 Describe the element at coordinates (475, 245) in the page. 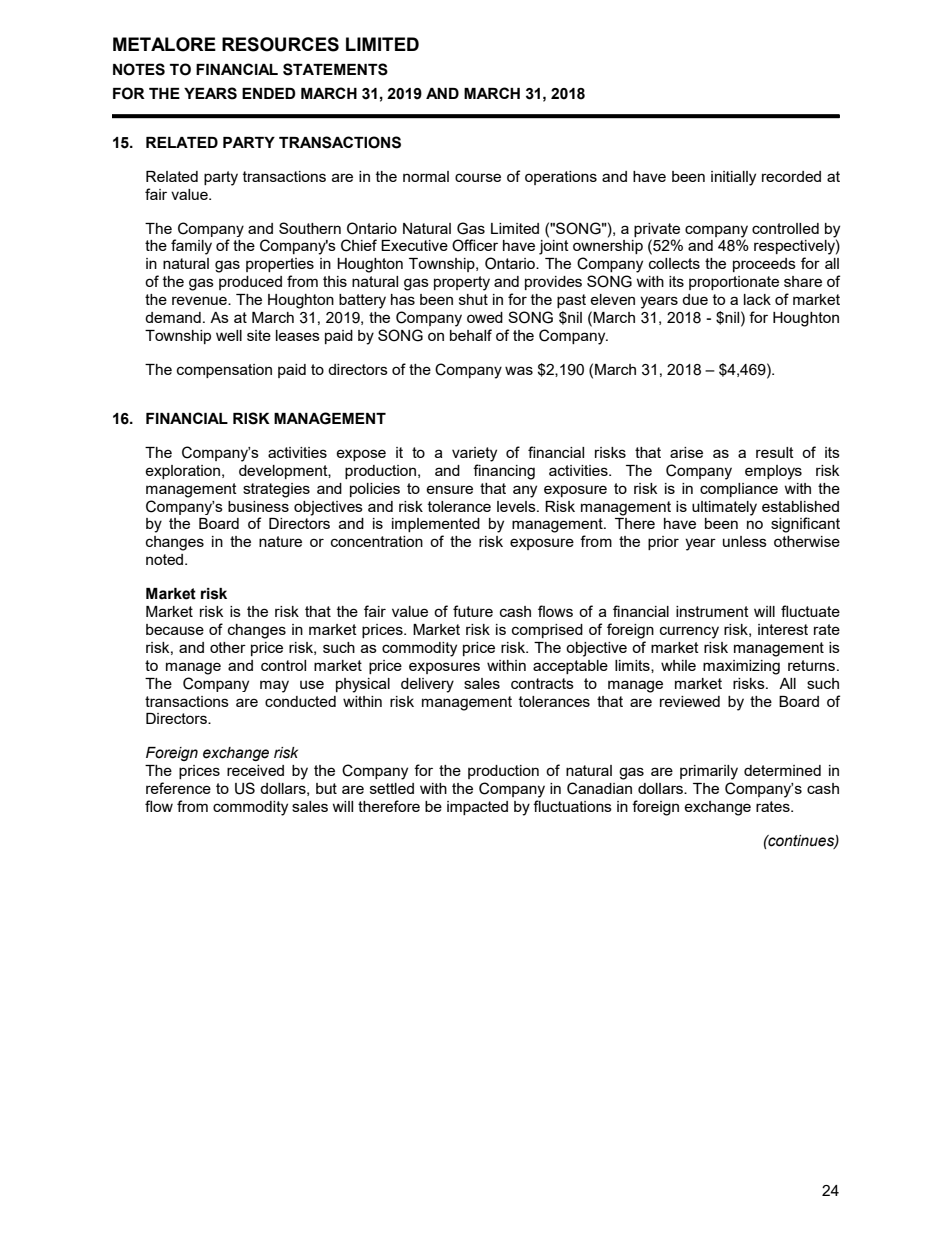

I see `Officer` at that location.
